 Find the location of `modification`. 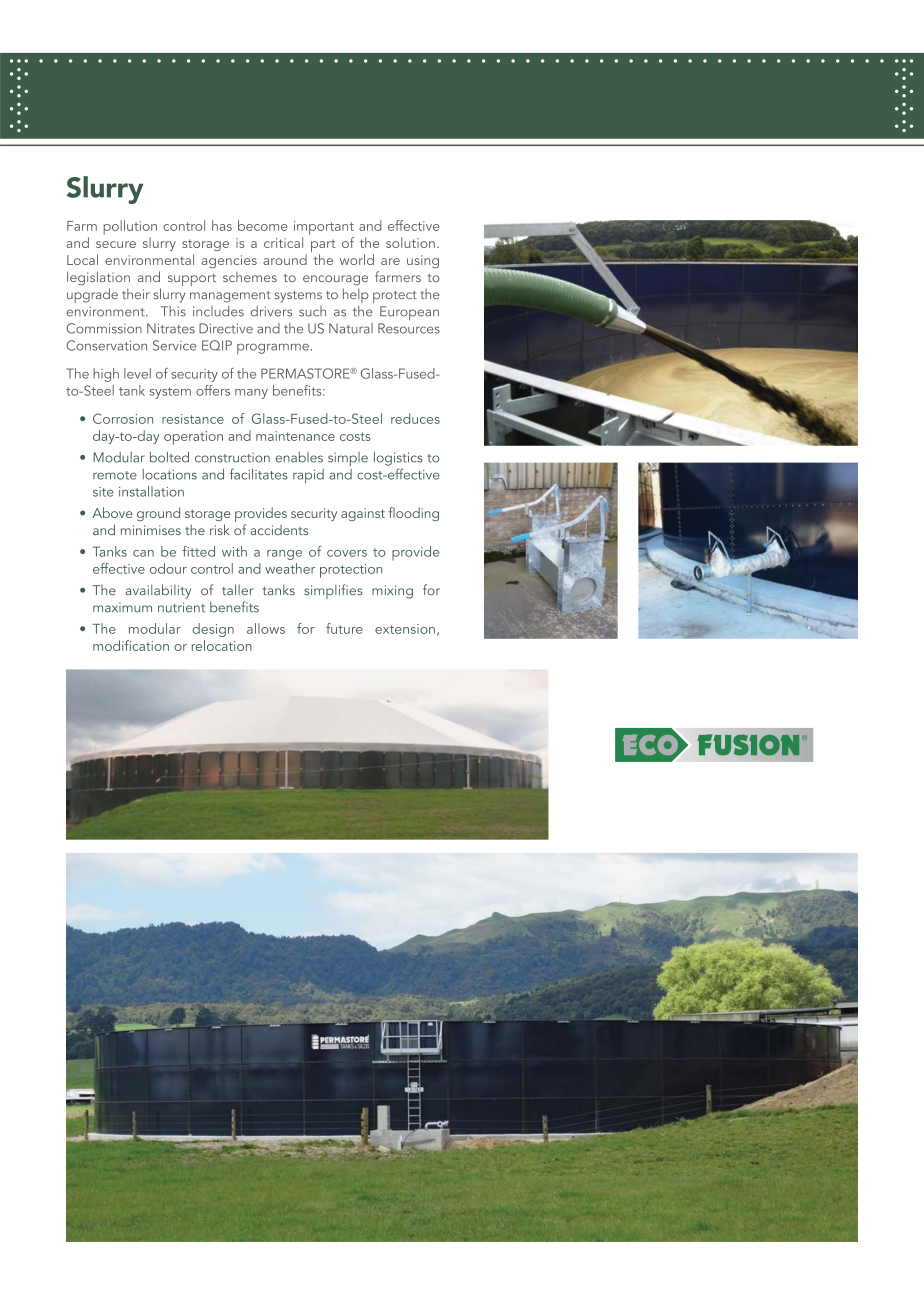

modification is located at coordinates (131, 645).
